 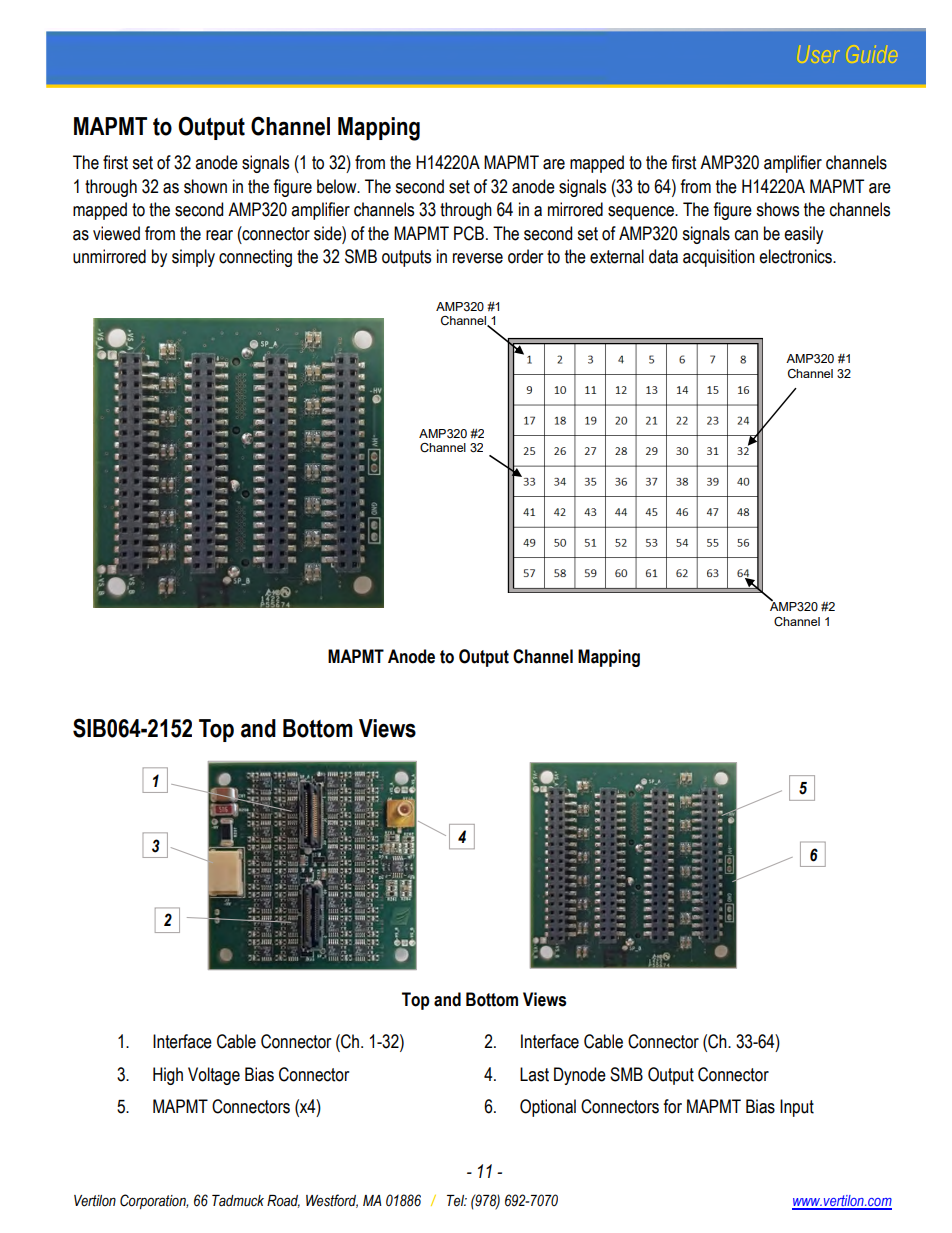 What do you see at coordinates (469, 233) in the document?
I see `PCB` at bounding box center [469, 233].
